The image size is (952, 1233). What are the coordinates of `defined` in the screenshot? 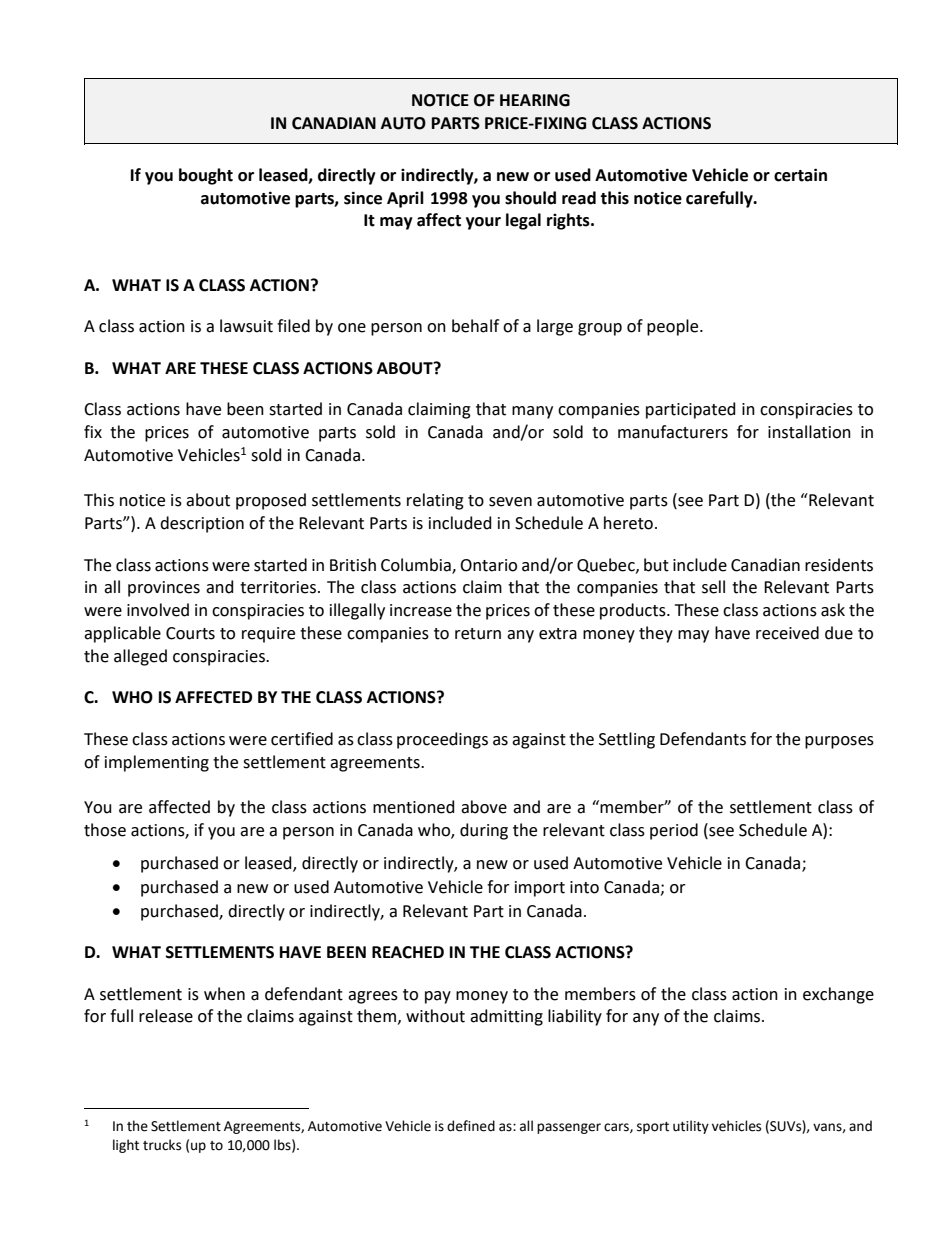 It's located at (471, 1126).
